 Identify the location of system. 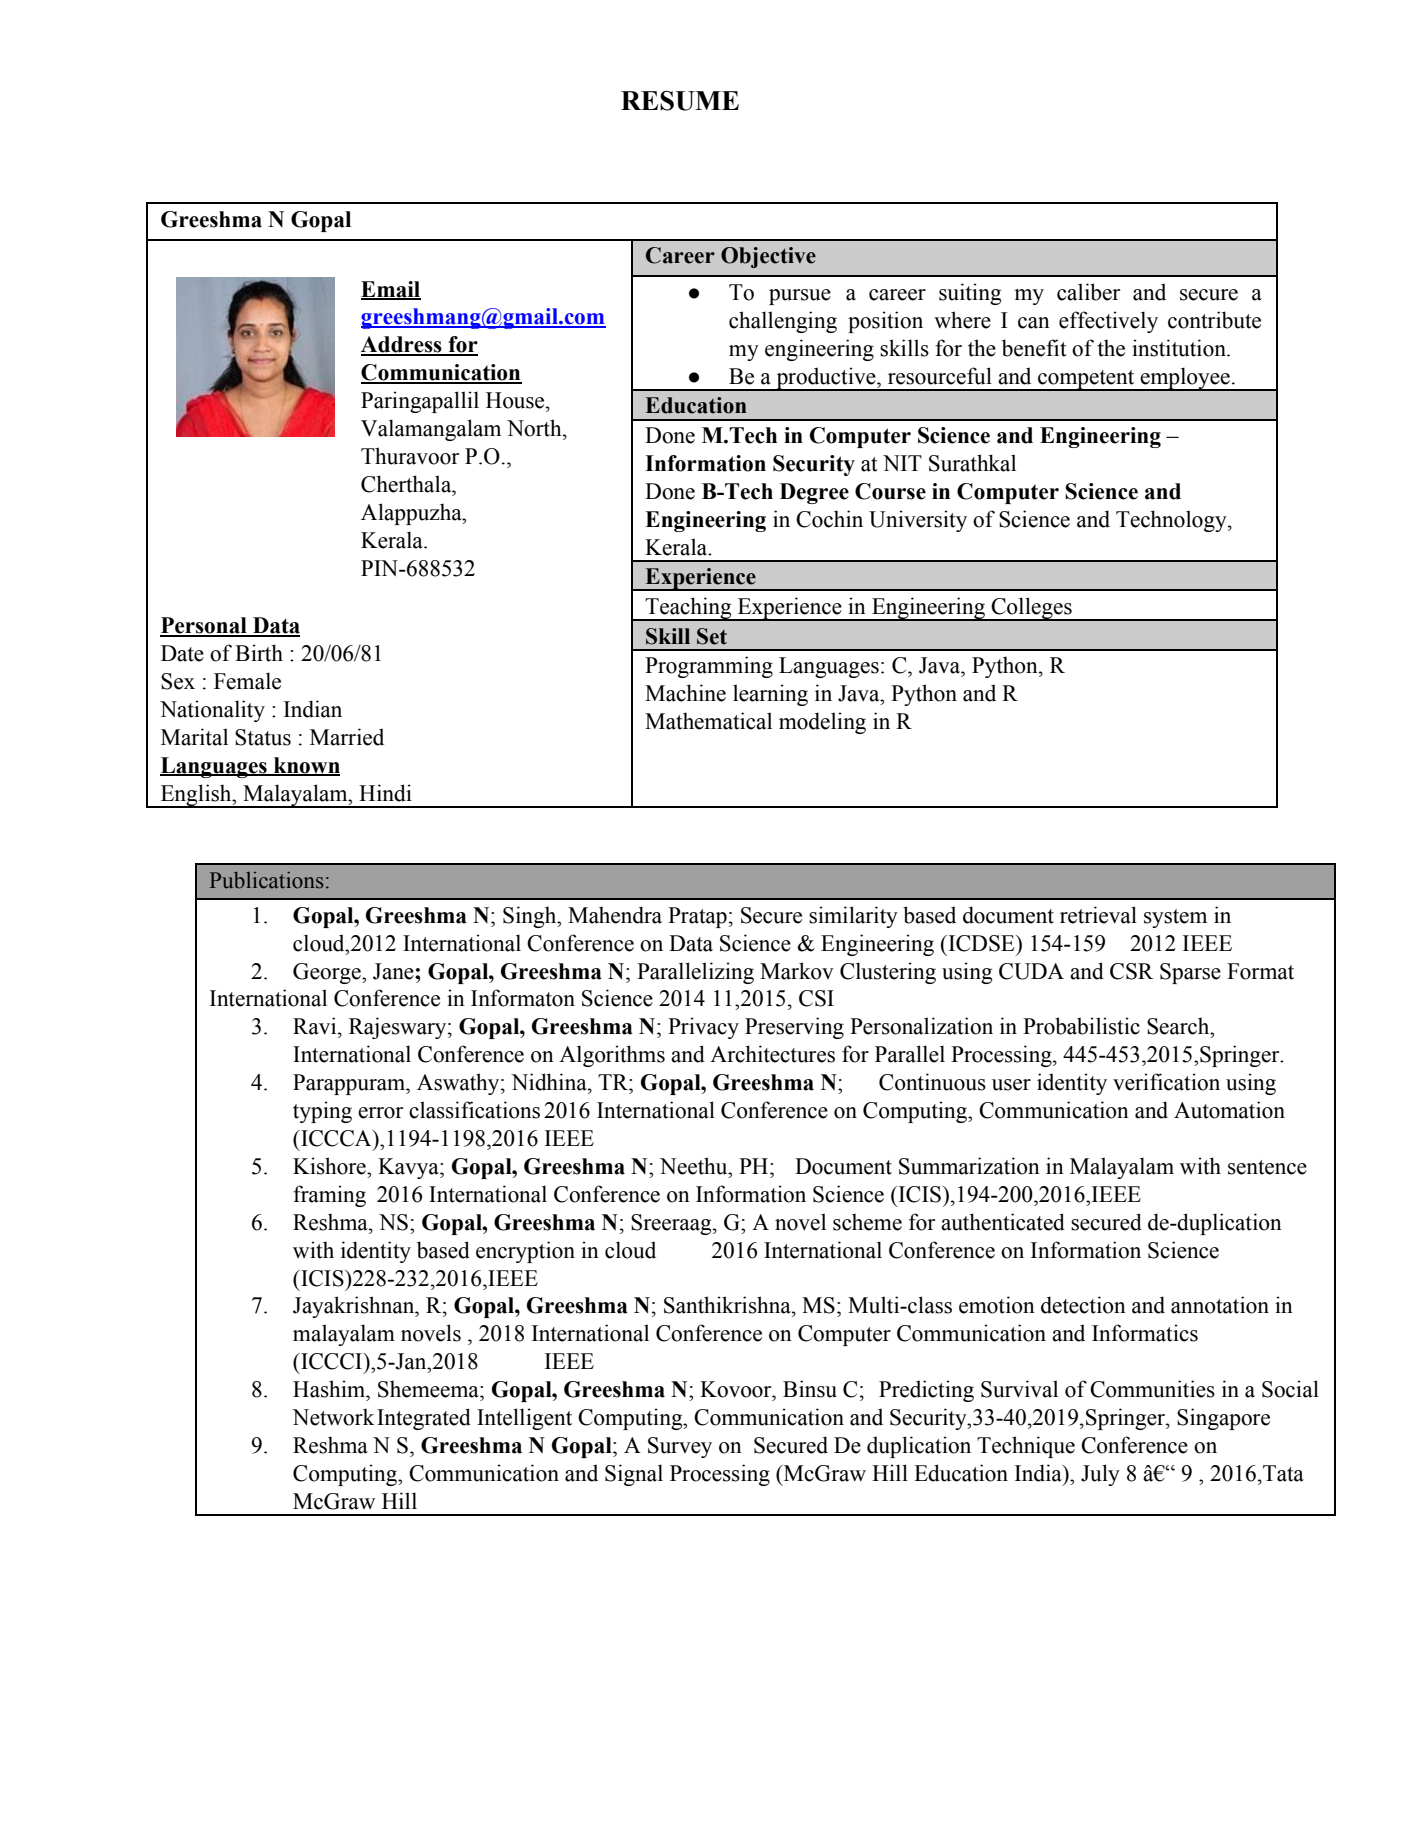
(1175, 918).
